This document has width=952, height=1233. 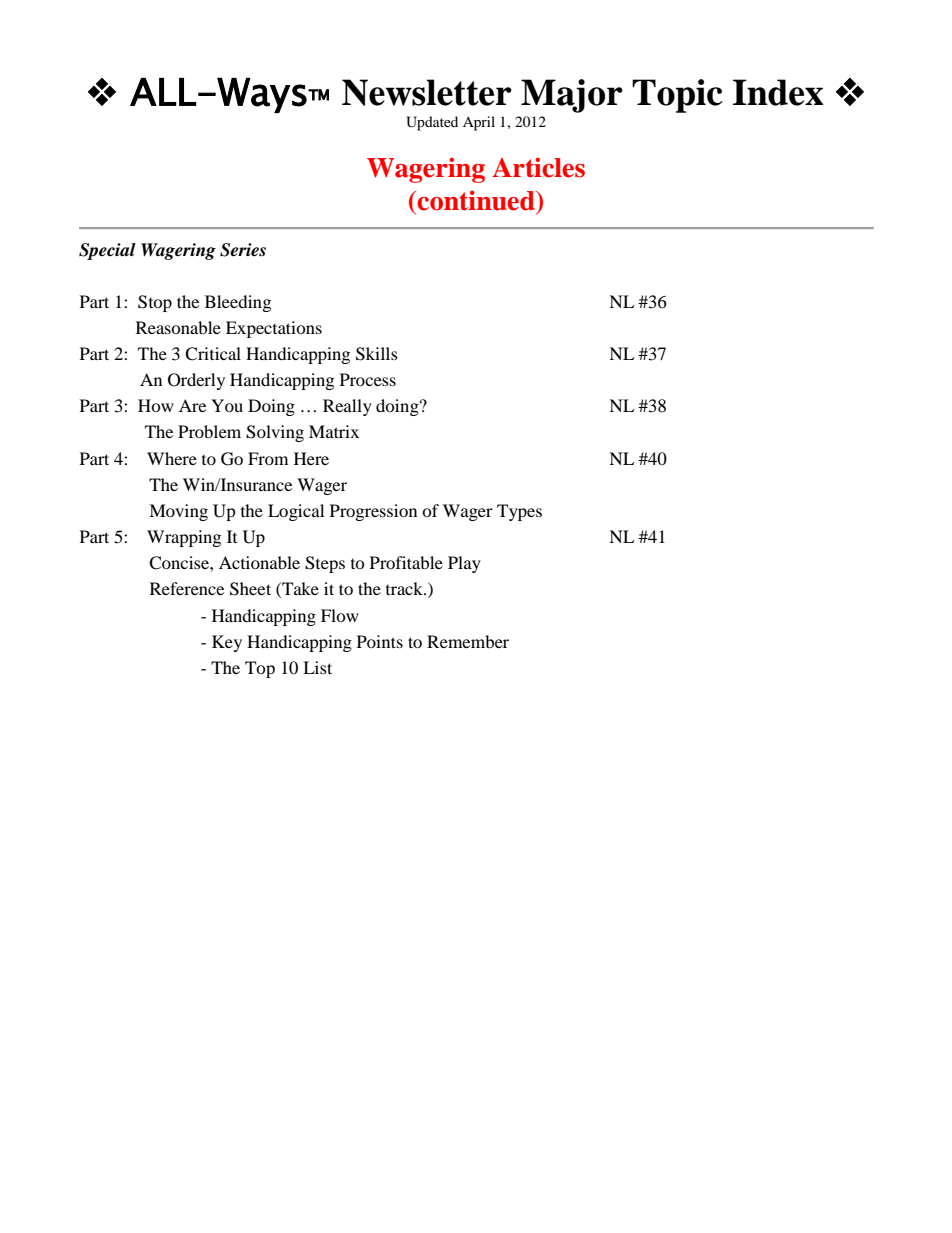 What do you see at coordinates (476, 200) in the document?
I see `continued` at bounding box center [476, 200].
